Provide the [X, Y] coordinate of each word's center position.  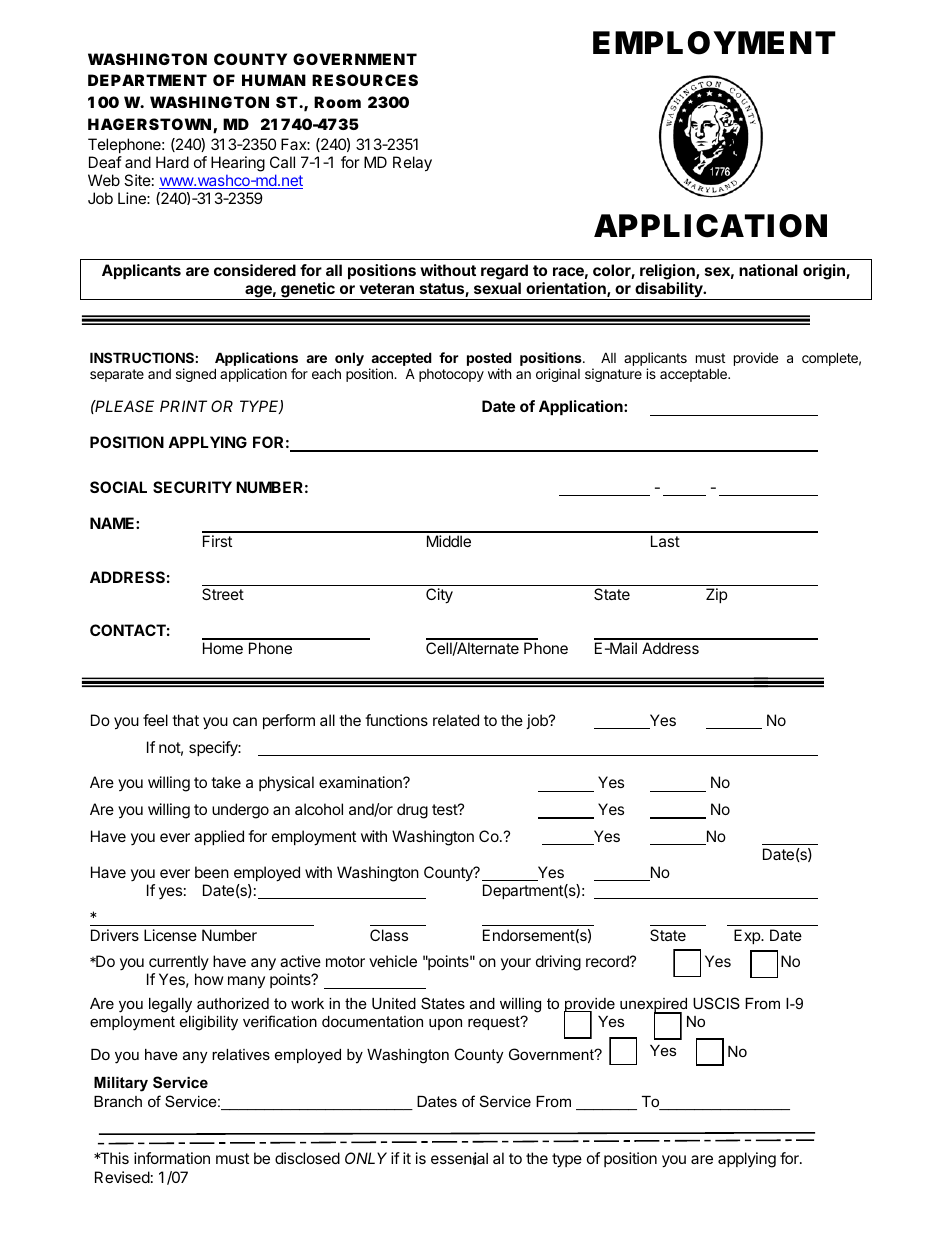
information [172, 1158]
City [439, 596]
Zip [717, 595]
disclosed [307, 1158]
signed [196, 375]
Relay [412, 164]
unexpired [653, 1006]
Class [389, 935]
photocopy [451, 375]
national [768, 270]
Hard [172, 162]
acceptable [694, 375]
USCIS [716, 1003]
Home [223, 648]
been [212, 872]
